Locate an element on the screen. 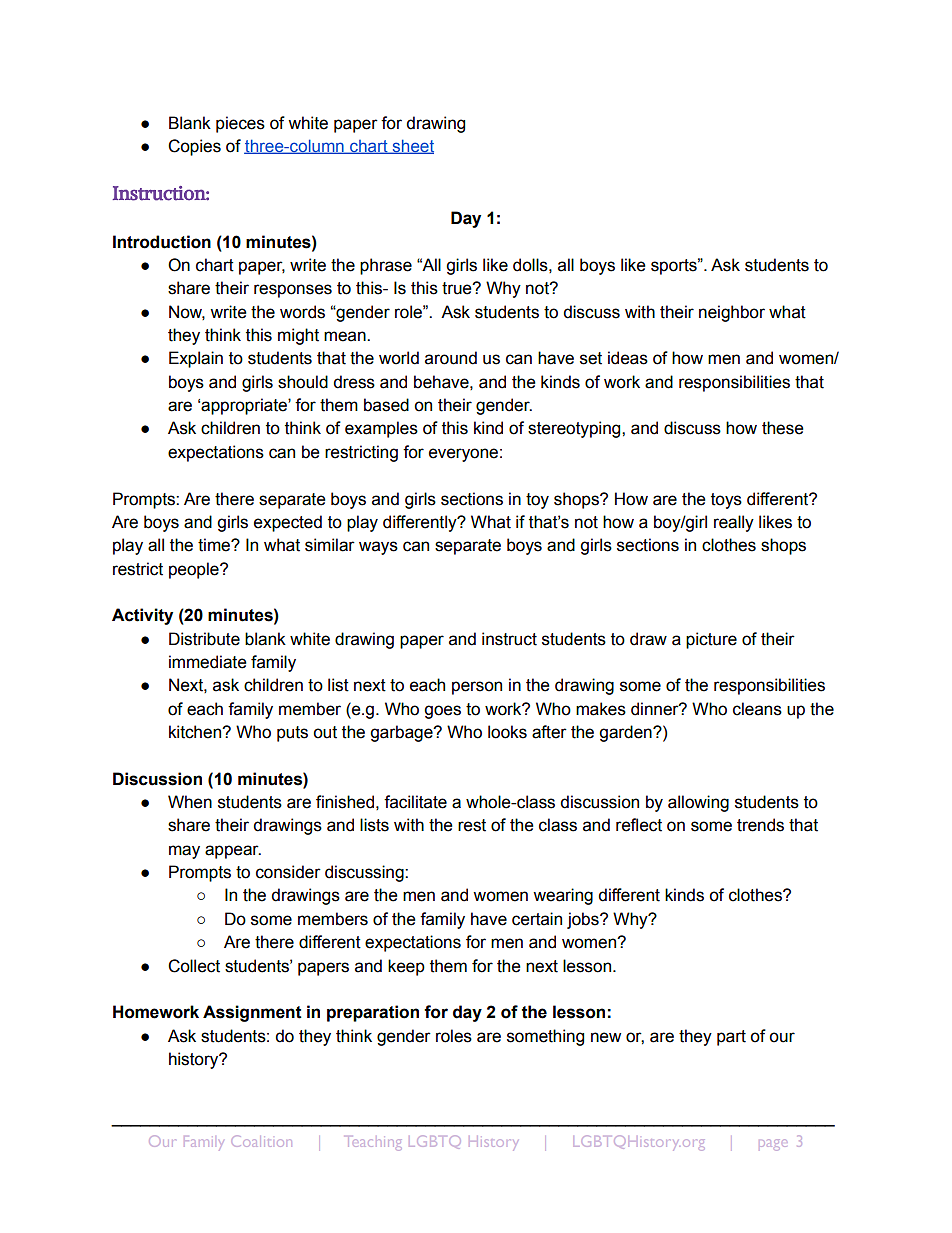 The image size is (952, 1233). Distribute is located at coordinates (204, 639).
